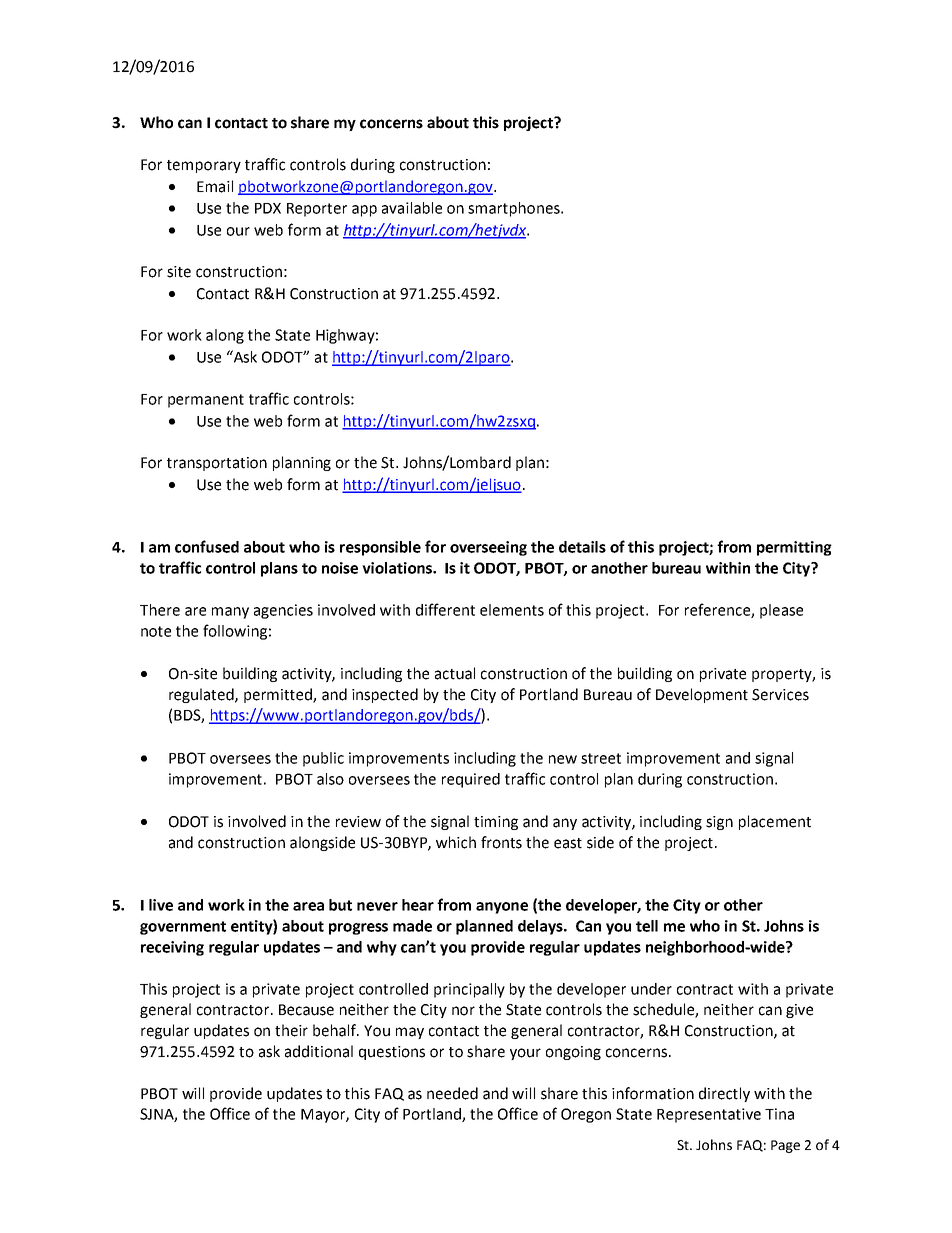 This screenshot has width=952, height=1233. What do you see at coordinates (412, 208) in the screenshot?
I see `available` at bounding box center [412, 208].
